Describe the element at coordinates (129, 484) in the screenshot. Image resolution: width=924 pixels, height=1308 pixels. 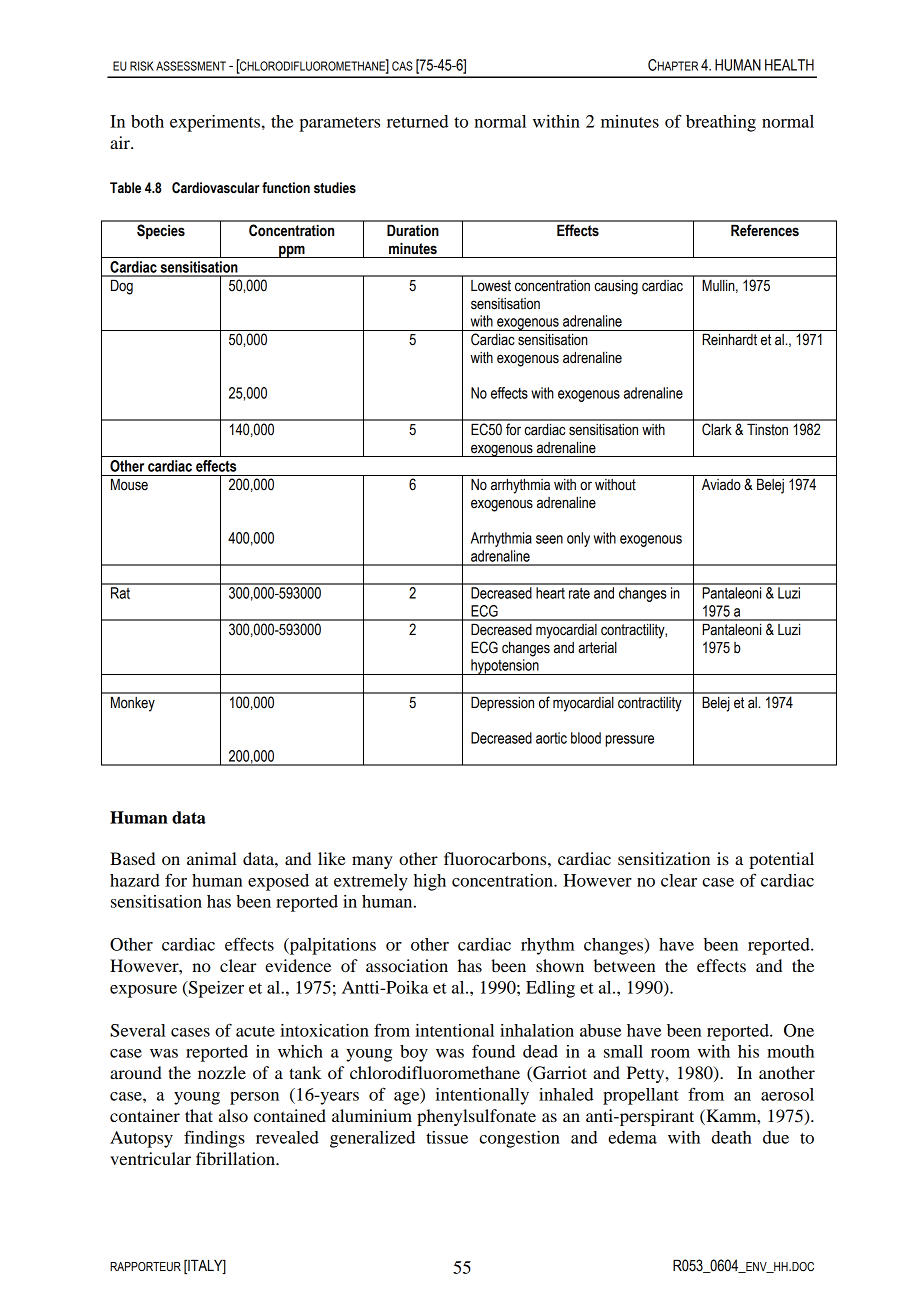
I see `Mouse` at that location.
